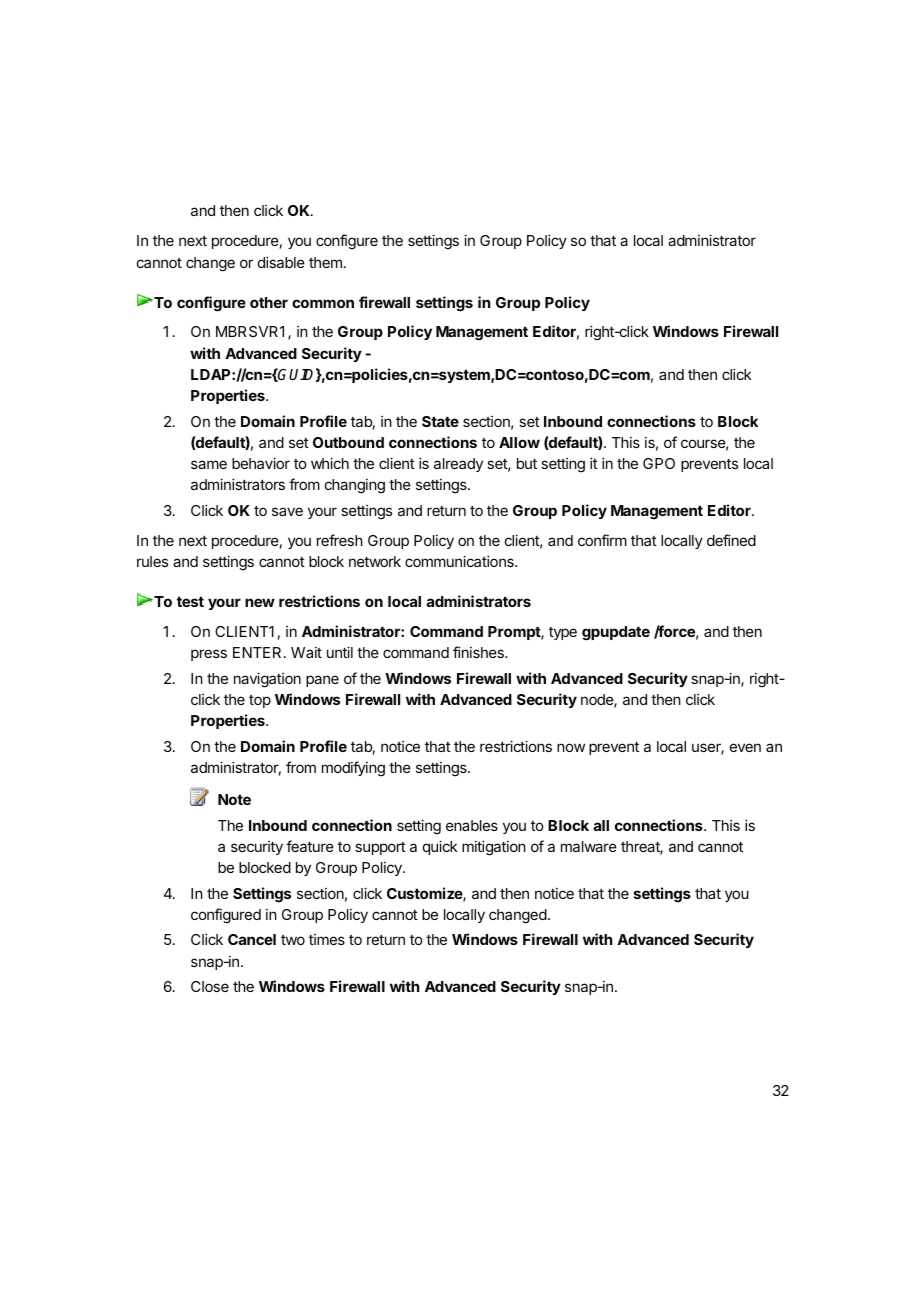 The width and height of the document is (924, 1308). What do you see at coordinates (353, 769) in the document?
I see `modifying` at bounding box center [353, 769].
